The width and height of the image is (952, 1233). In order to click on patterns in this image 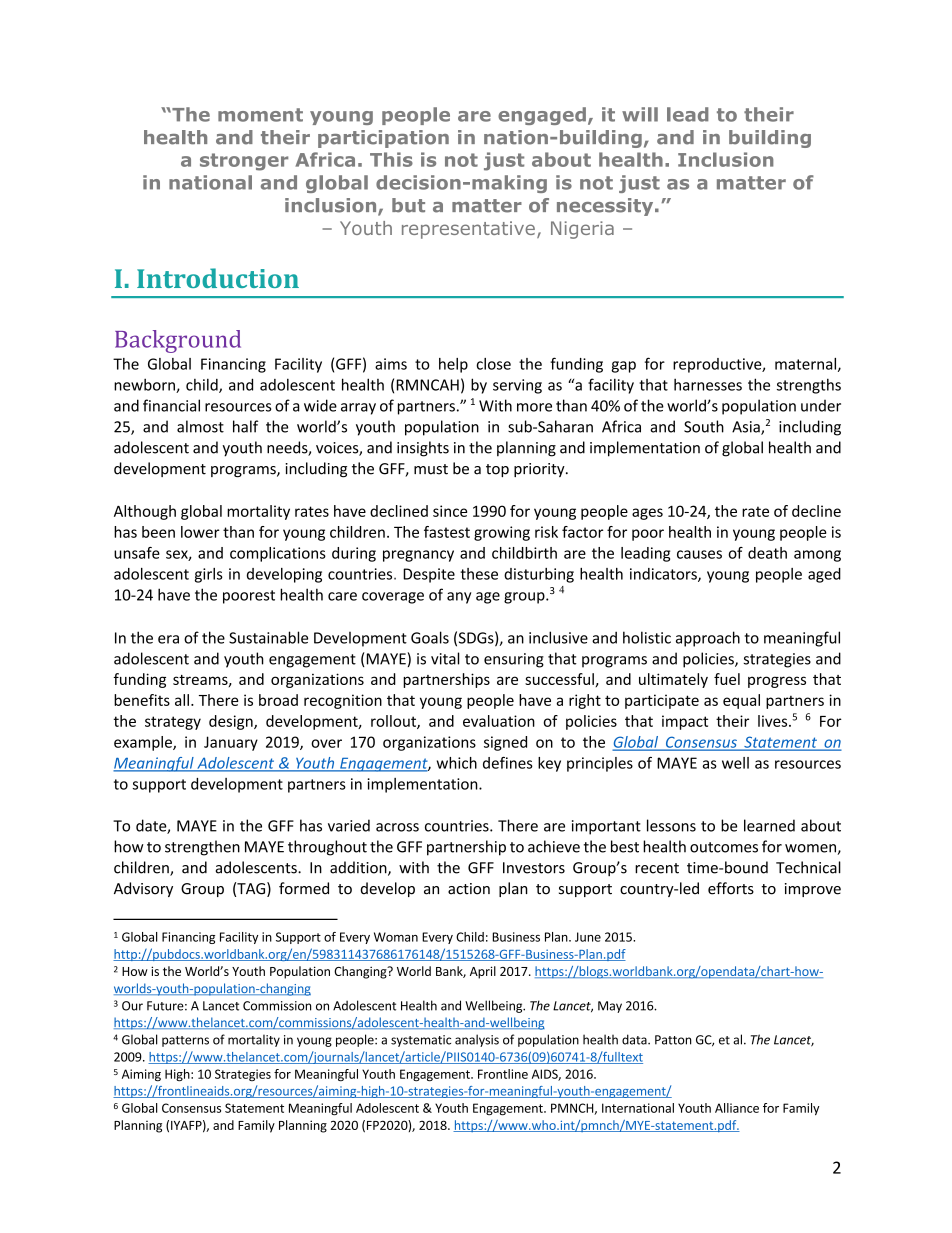, I will do `click(185, 1041)`.
